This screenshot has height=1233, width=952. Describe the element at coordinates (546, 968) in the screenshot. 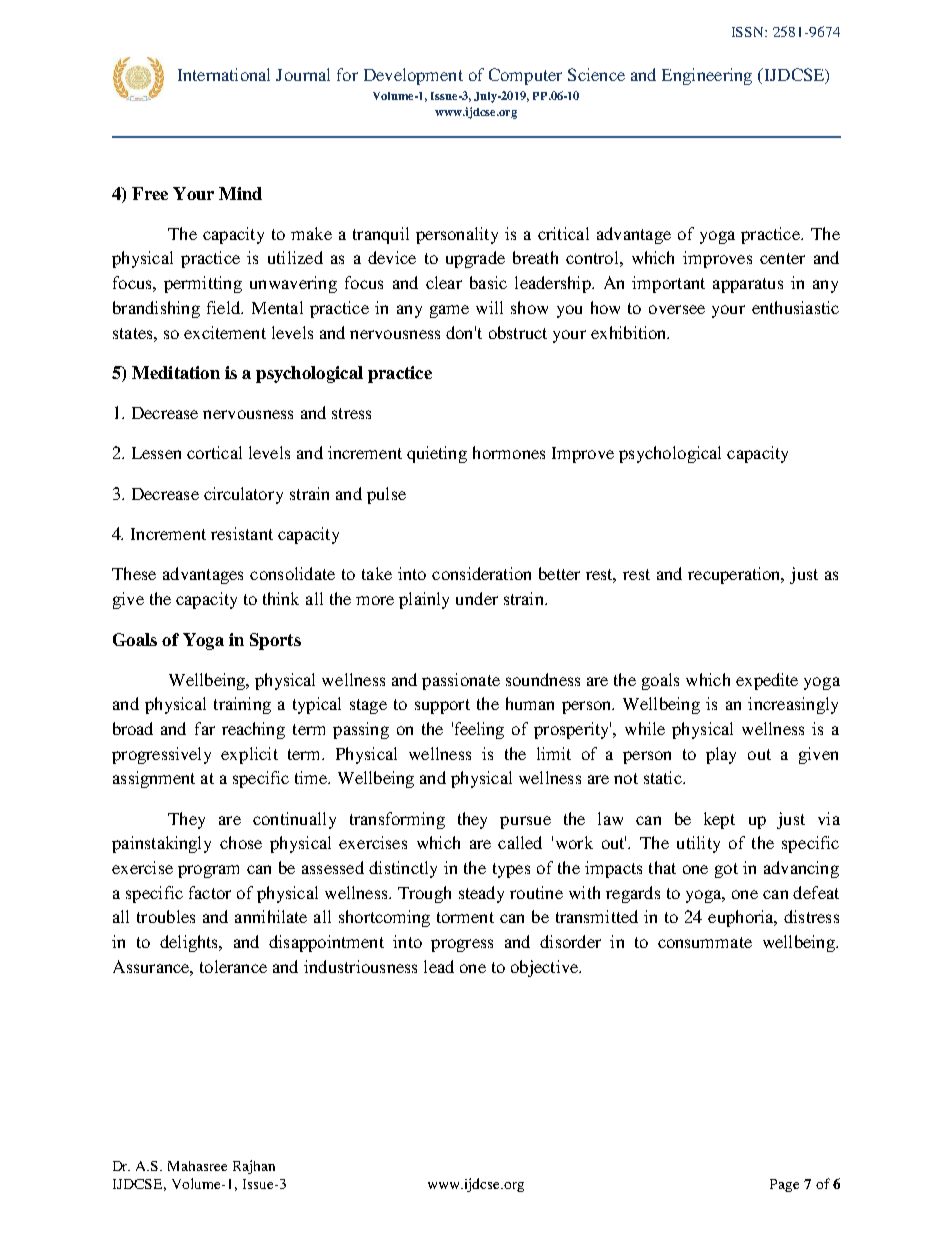

I see `objective` at that location.
